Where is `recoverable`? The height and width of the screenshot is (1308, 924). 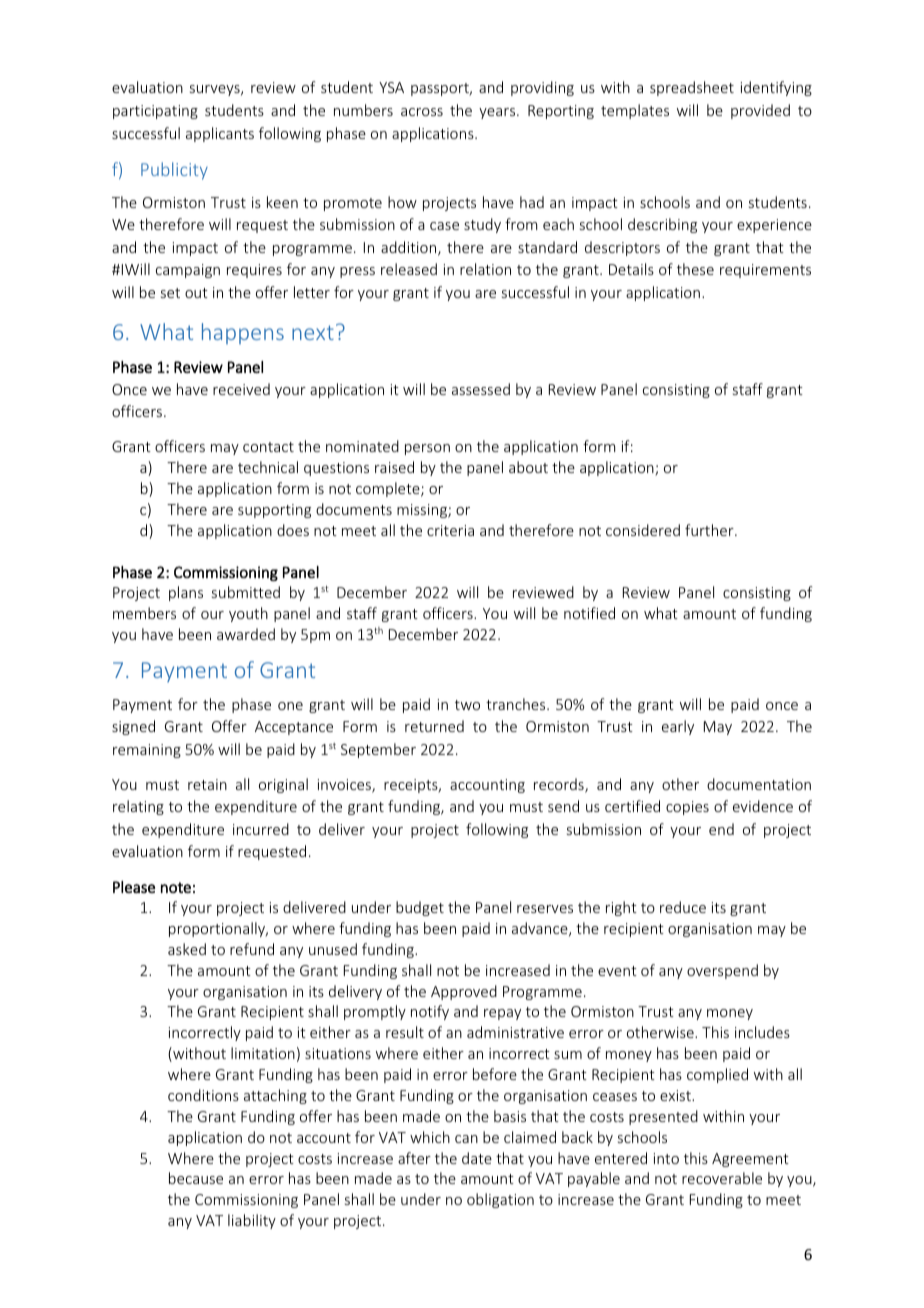 recoverable is located at coordinates (722, 1178).
